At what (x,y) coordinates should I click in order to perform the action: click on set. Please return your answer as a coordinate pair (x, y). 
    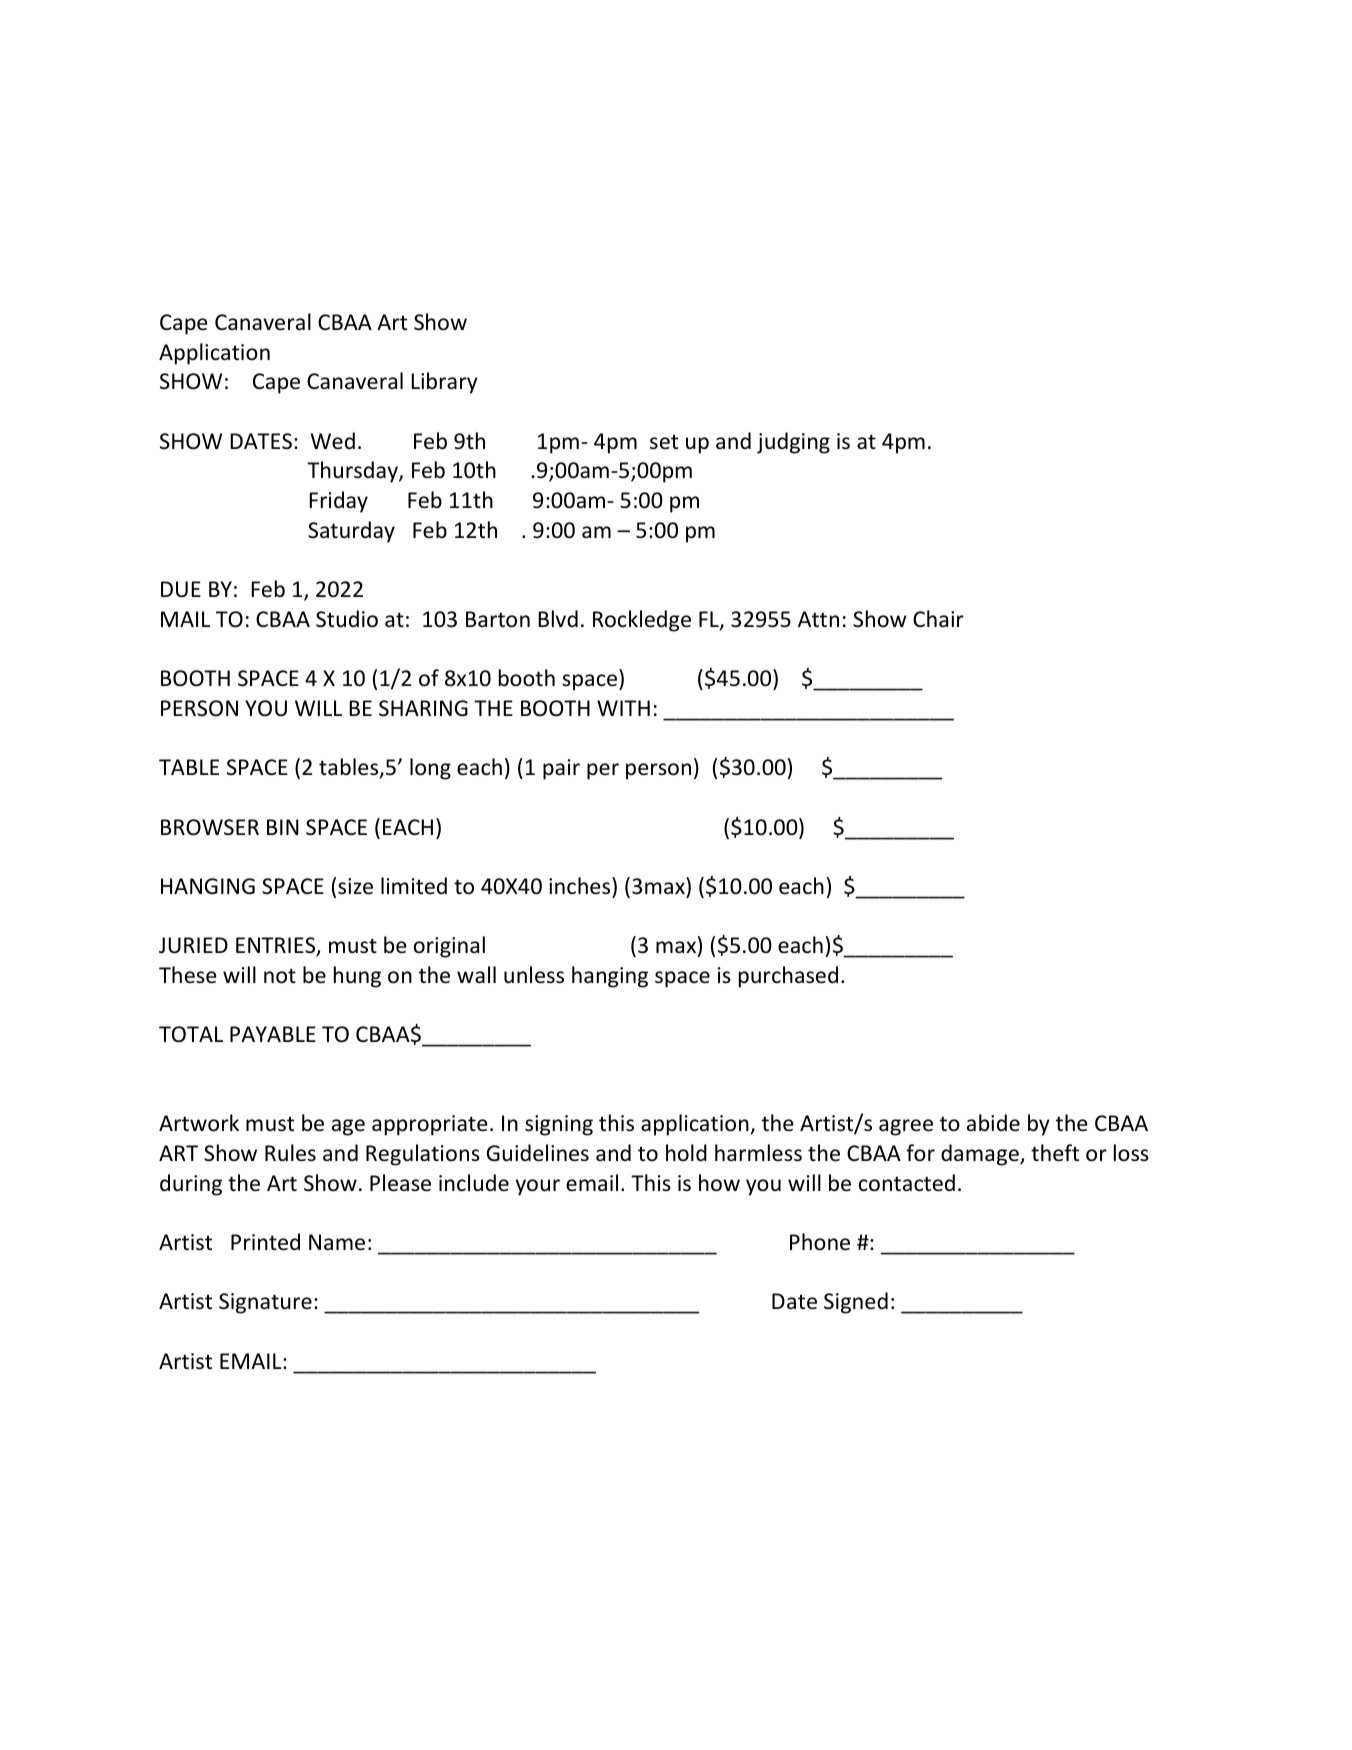
    Looking at the image, I should click on (664, 442).
